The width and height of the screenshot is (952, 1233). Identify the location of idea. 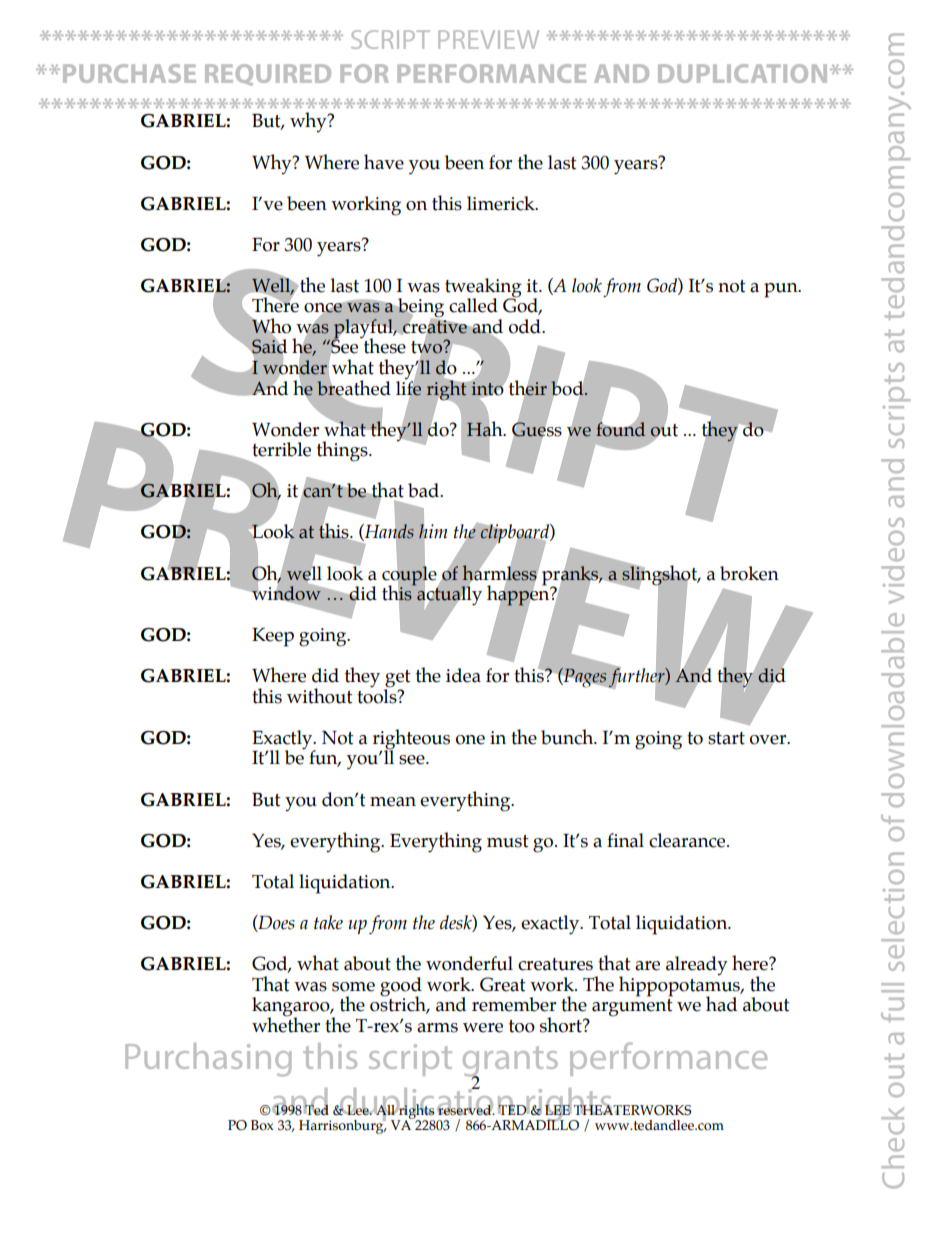
(463, 675).
